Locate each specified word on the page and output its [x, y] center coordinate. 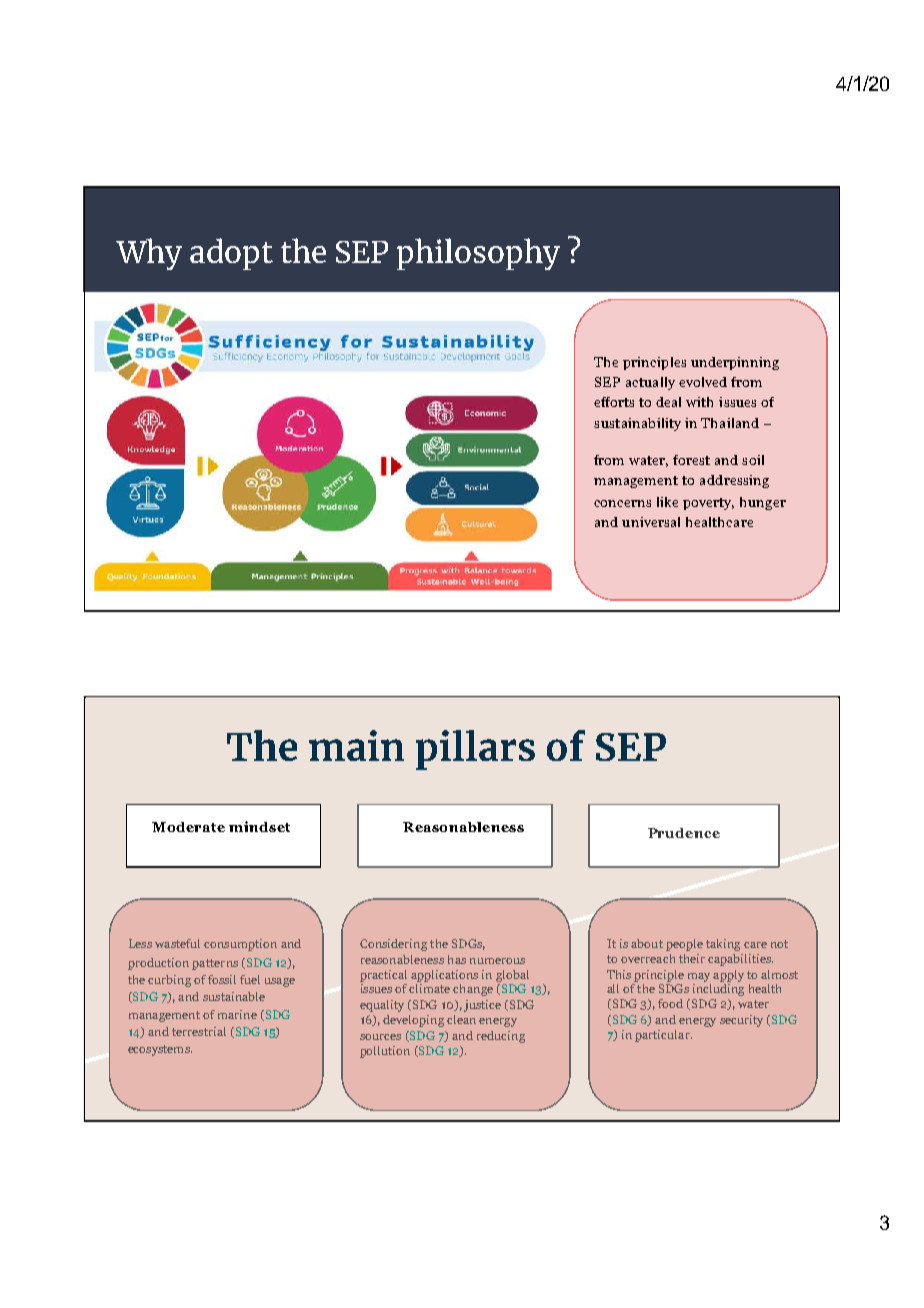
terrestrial [199, 1031]
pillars [475, 750]
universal [651, 522]
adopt [231, 254]
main [356, 745]
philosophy [478, 254]
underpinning [735, 363]
